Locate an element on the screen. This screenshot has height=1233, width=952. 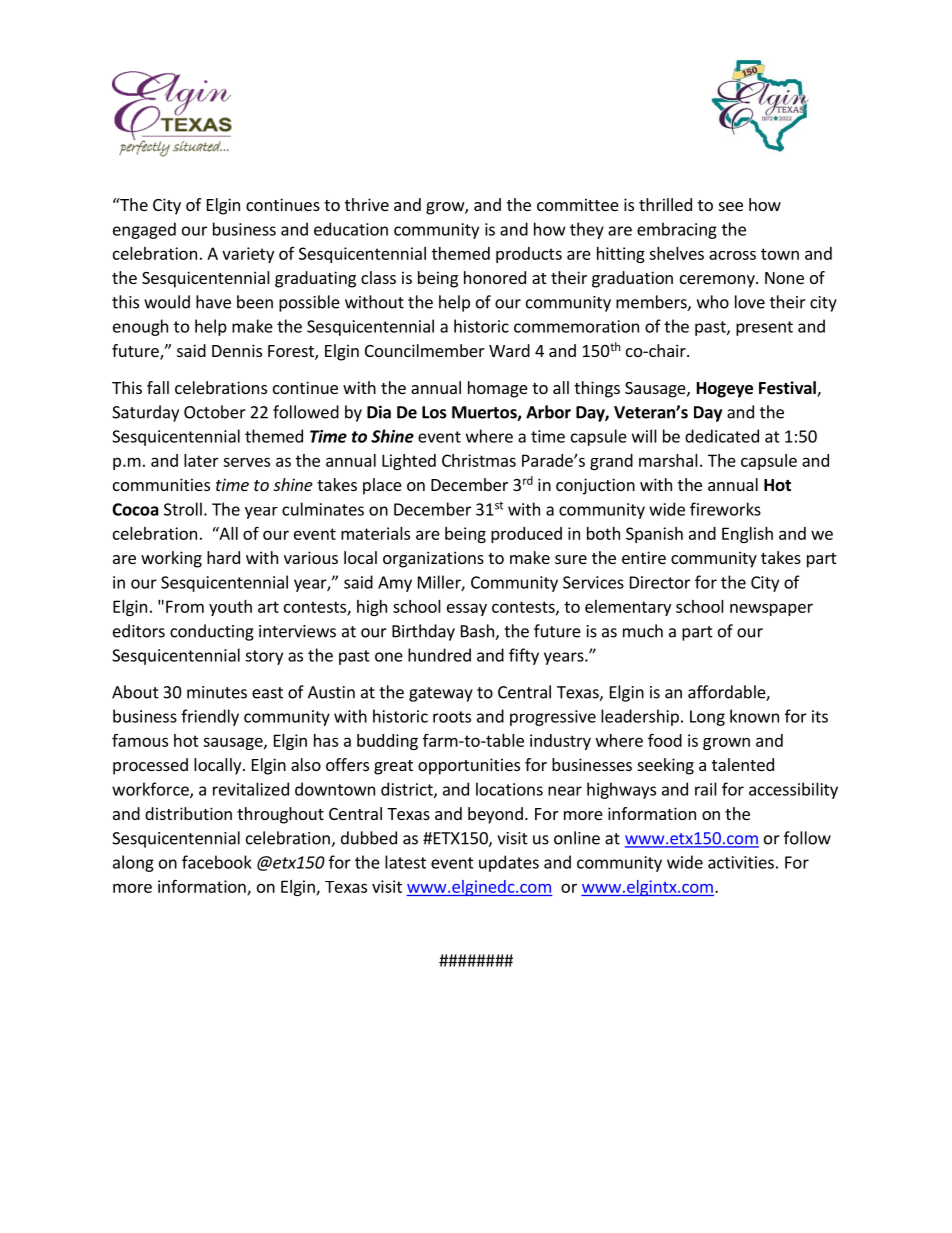
products is located at coordinates (529, 255).
